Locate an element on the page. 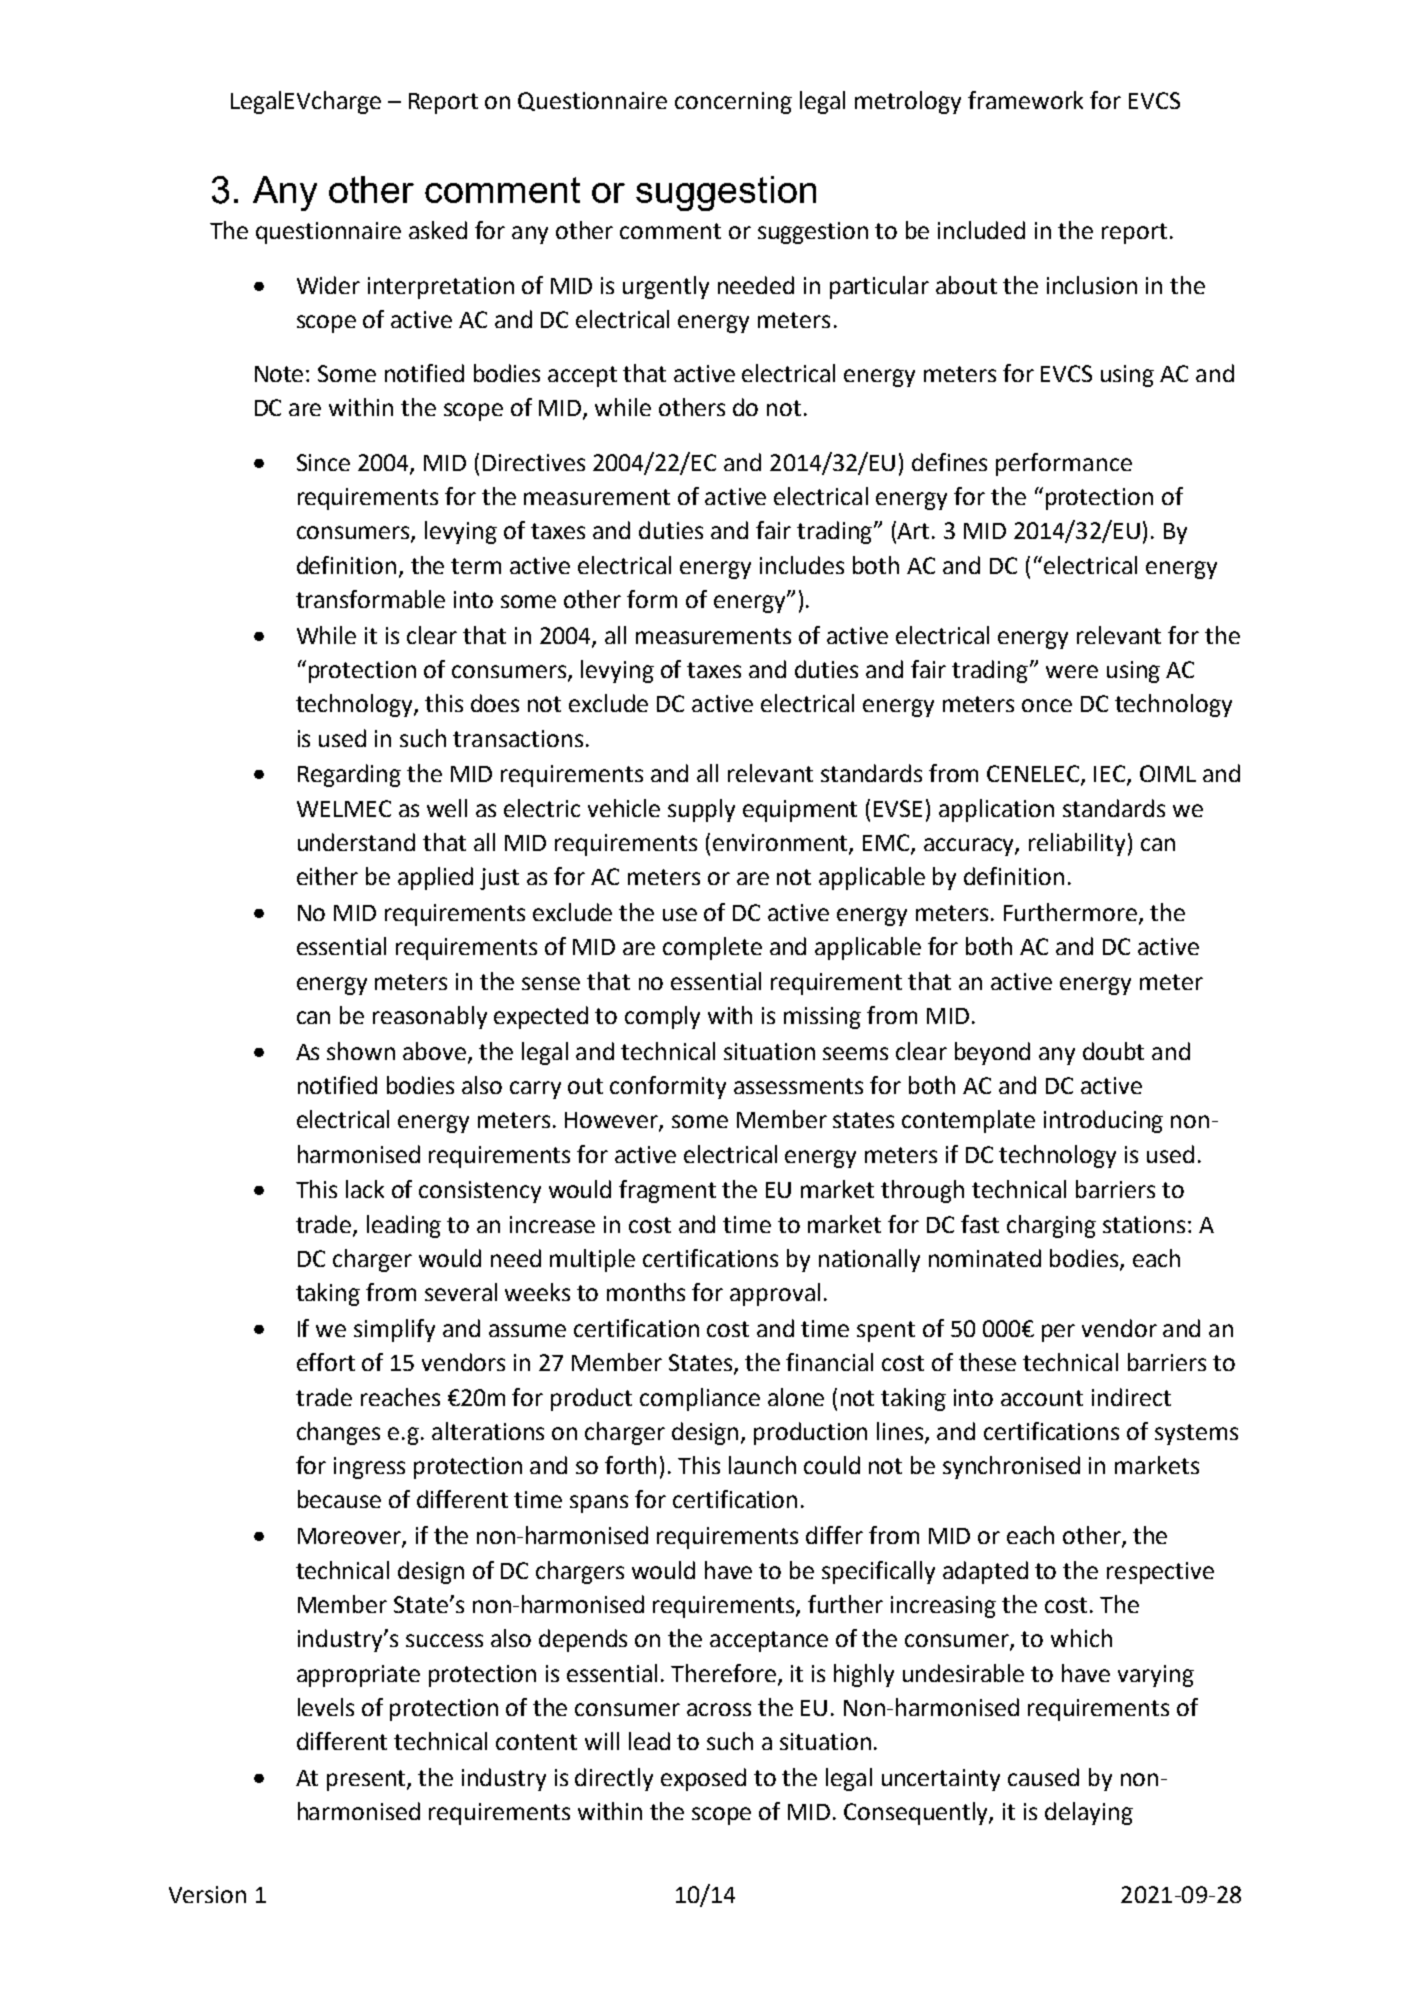 The width and height of the image is (1410, 1994). delaying is located at coordinates (1089, 1813).
